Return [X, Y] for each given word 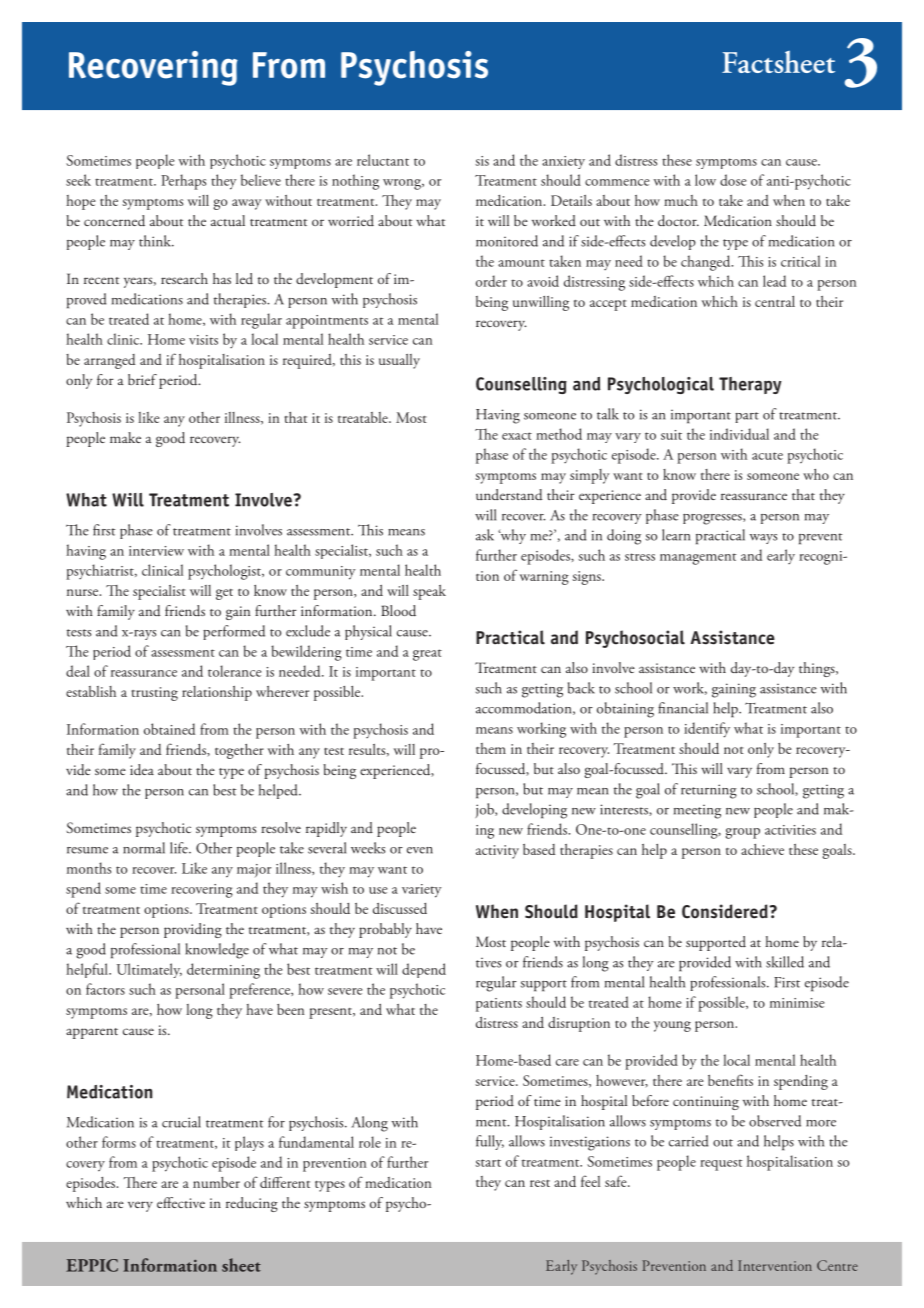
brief [142, 379]
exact [517, 436]
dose [733, 180]
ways [763, 539]
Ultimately [149, 970]
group [743, 833]
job [485, 810]
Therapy [750, 385]
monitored [507, 241]
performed [234, 632]
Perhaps [183, 182]
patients [499, 1005]
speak [429, 592]
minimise [797, 1003]
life [180, 848]
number [216, 1182]
